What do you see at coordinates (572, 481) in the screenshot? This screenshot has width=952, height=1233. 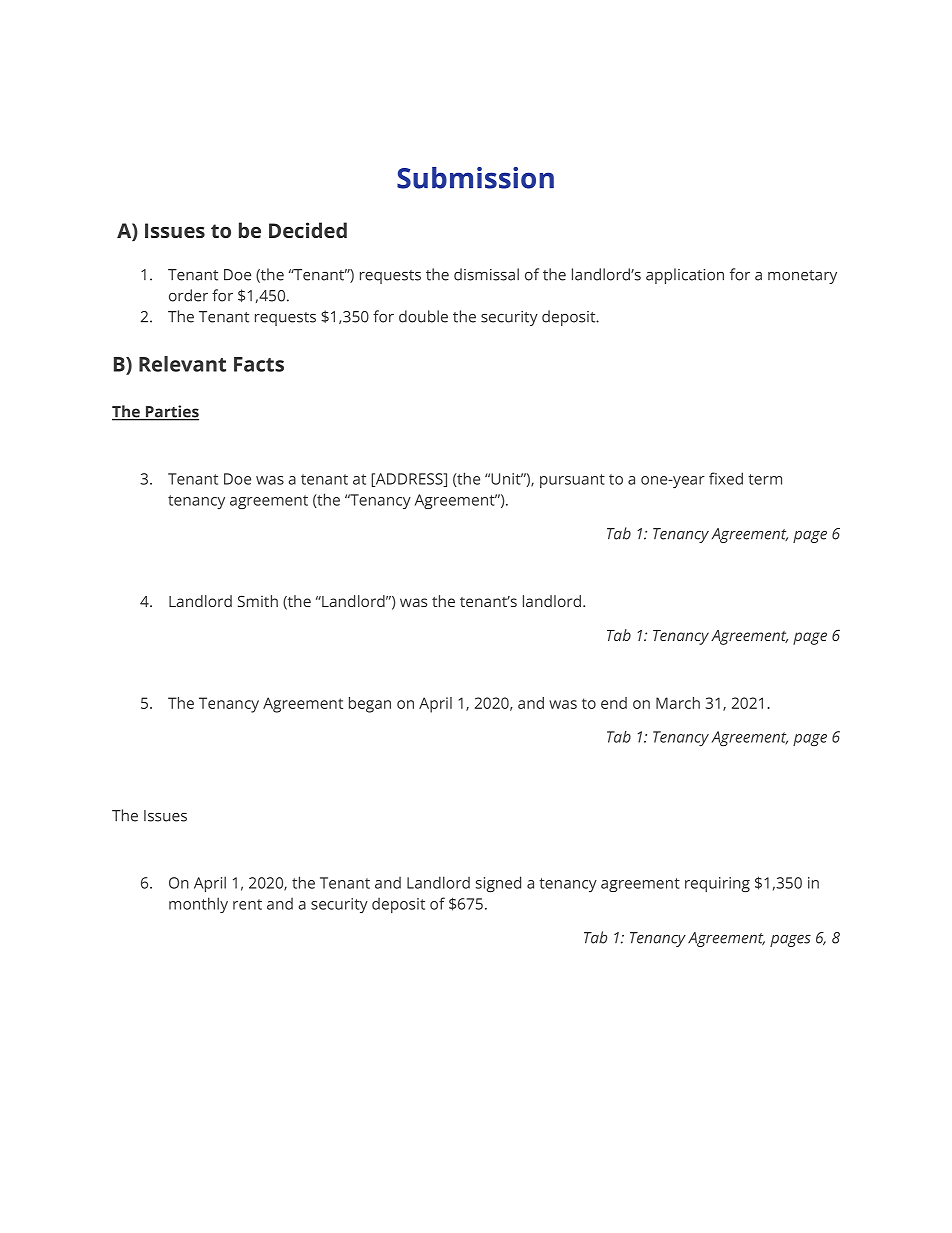 I see `pursuant` at bounding box center [572, 481].
